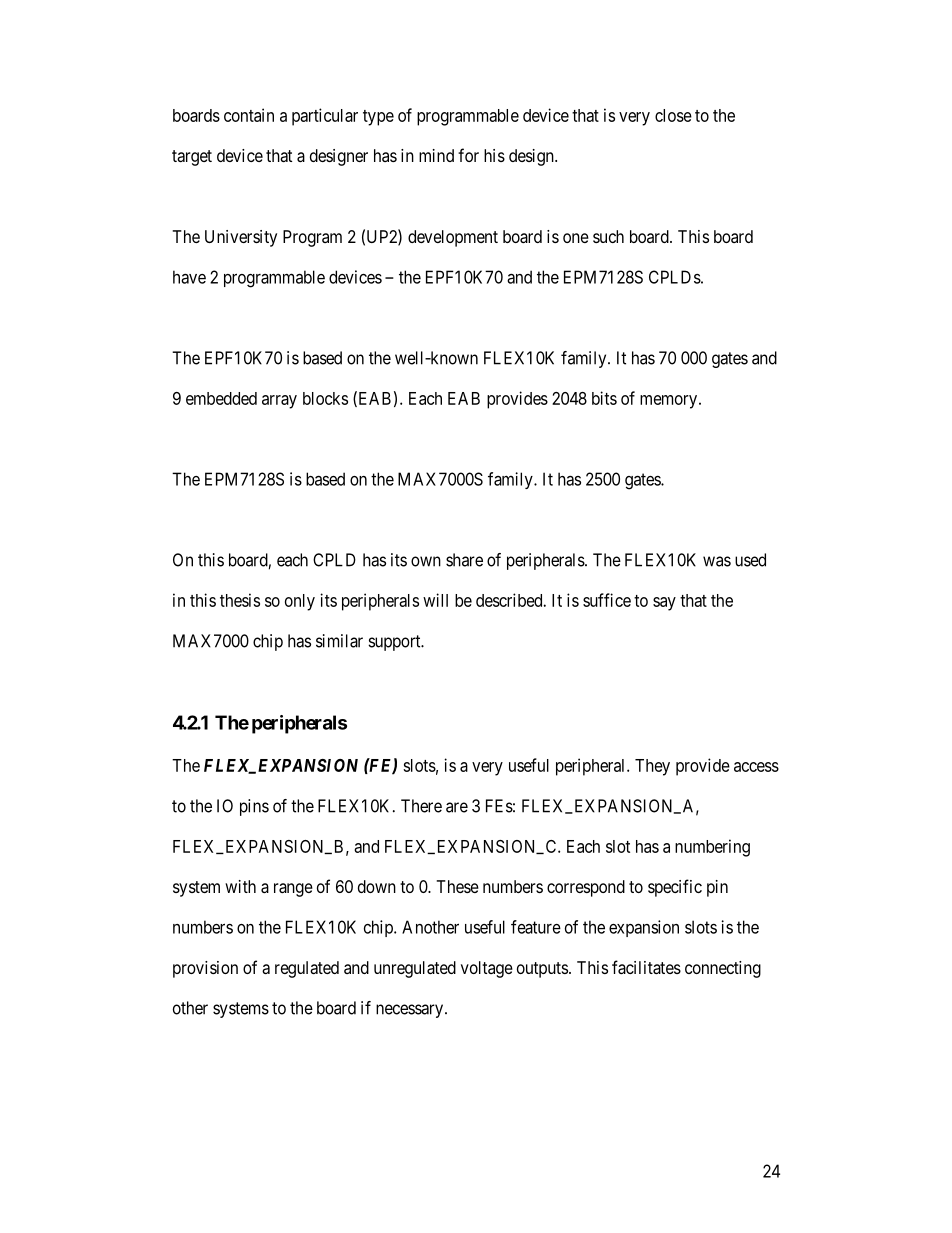  I want to click on was, so click(717, 561).
